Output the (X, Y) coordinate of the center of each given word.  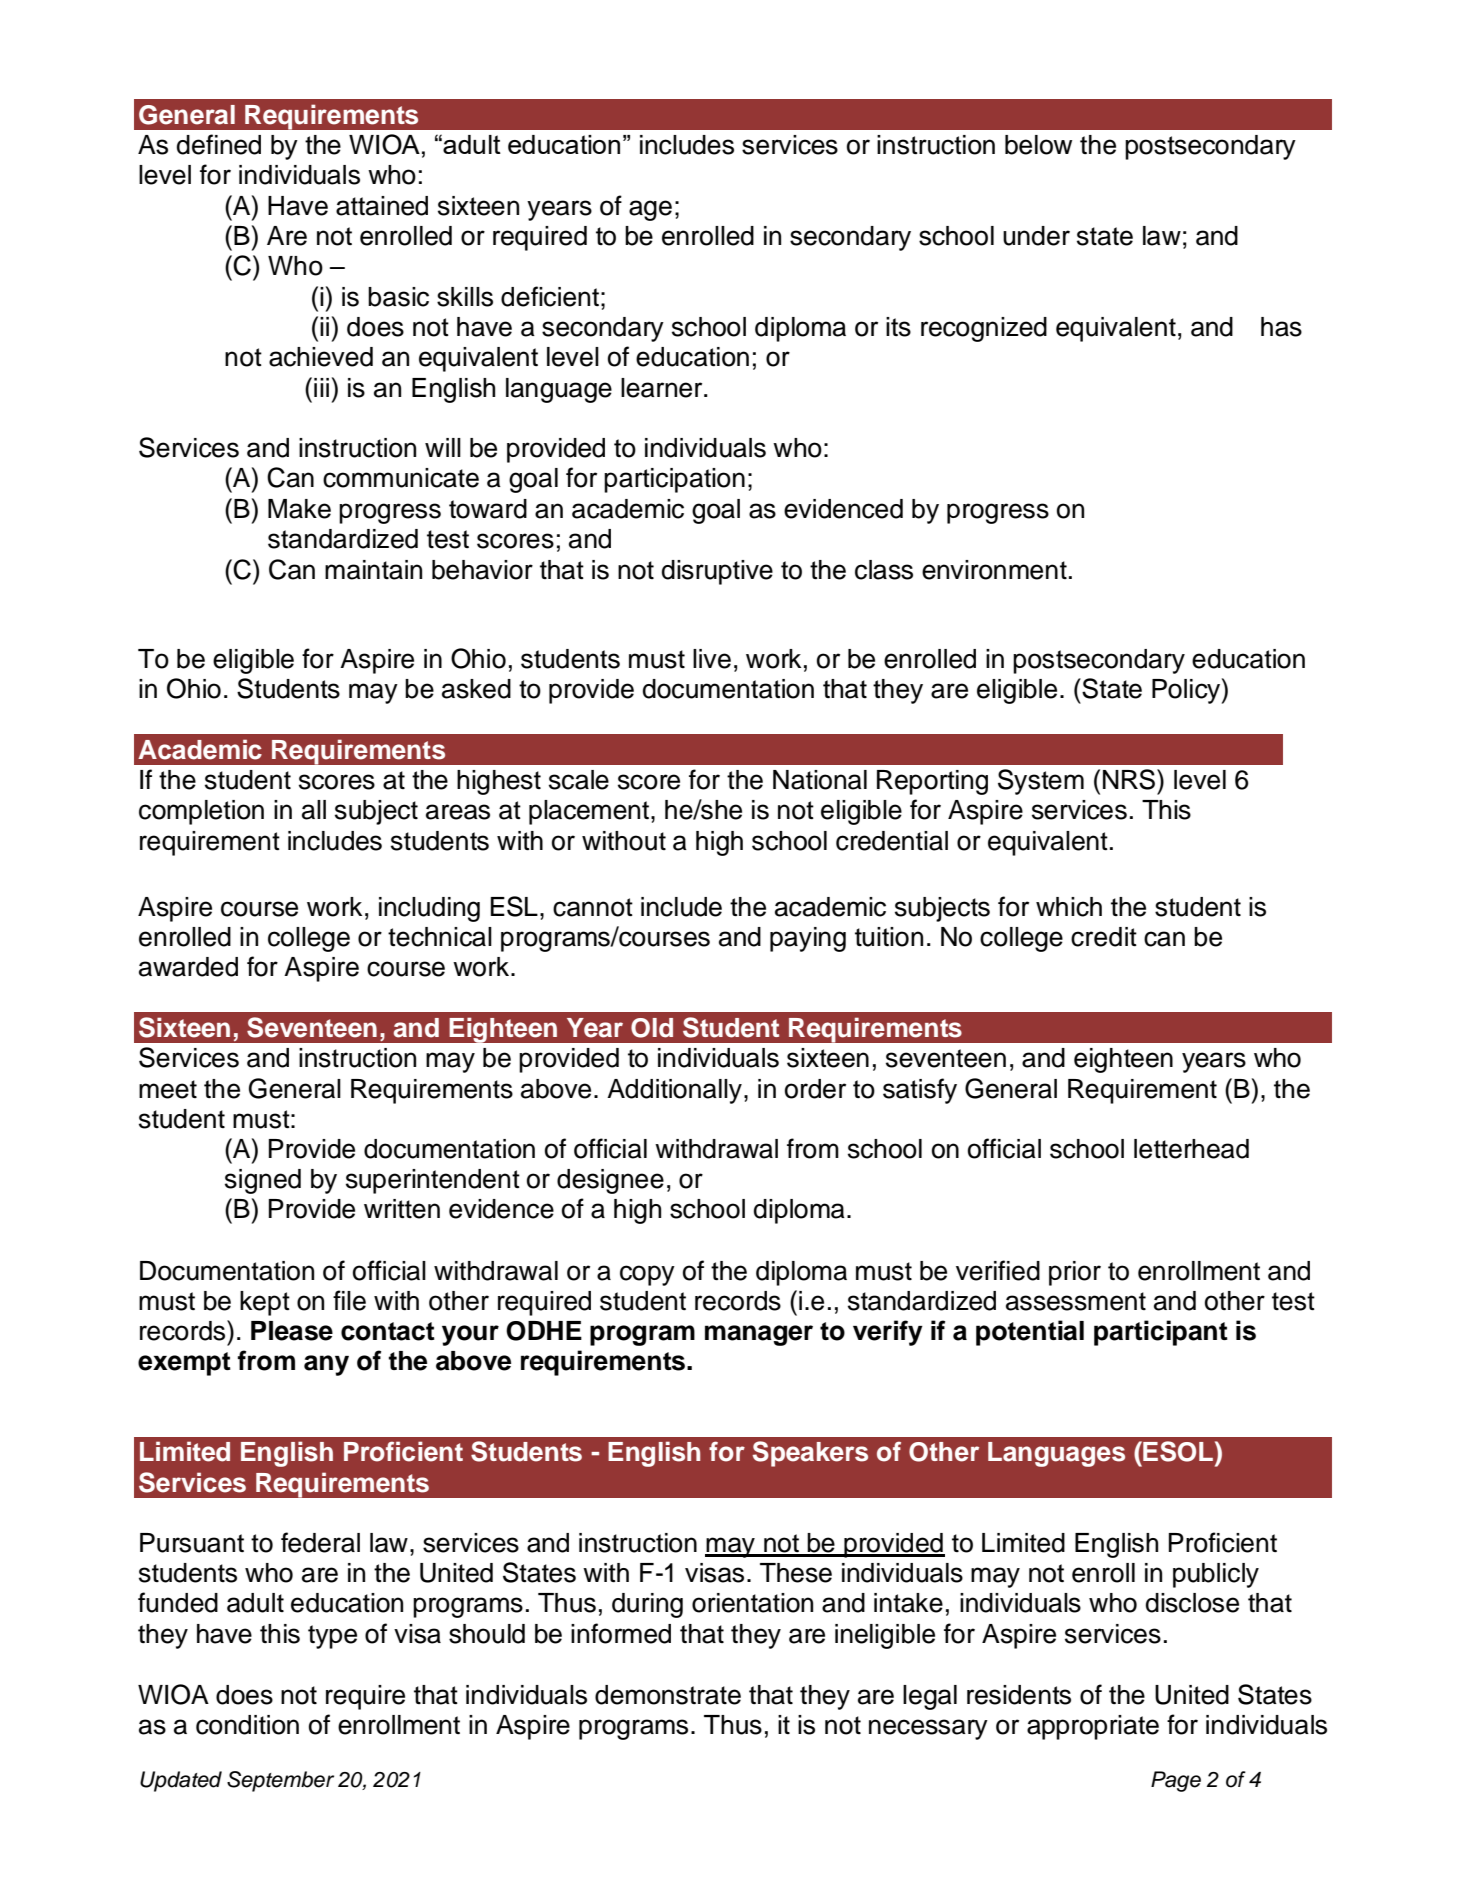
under (1036, 236)
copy (647, 1275)
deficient (550, 296)
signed (263, 1181)
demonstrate (668, 1695)
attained (382, 206)
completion (201, 812)
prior (1075, 1273)
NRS (1129, 779)
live (712, 659)
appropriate (1093, 1727)
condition (247, 1725)
